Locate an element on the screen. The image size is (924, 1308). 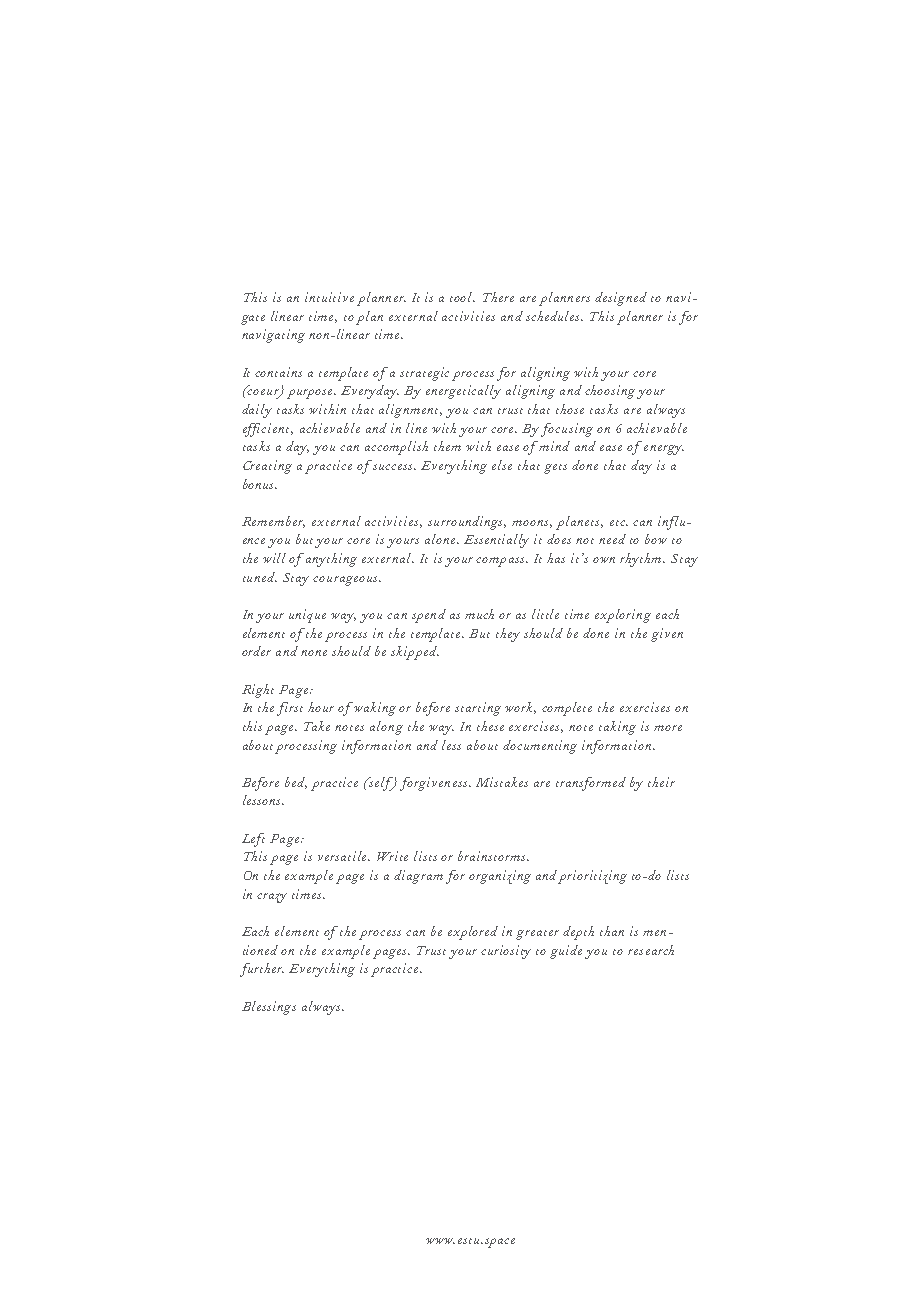
designed is located at coordinates (621, 299).
